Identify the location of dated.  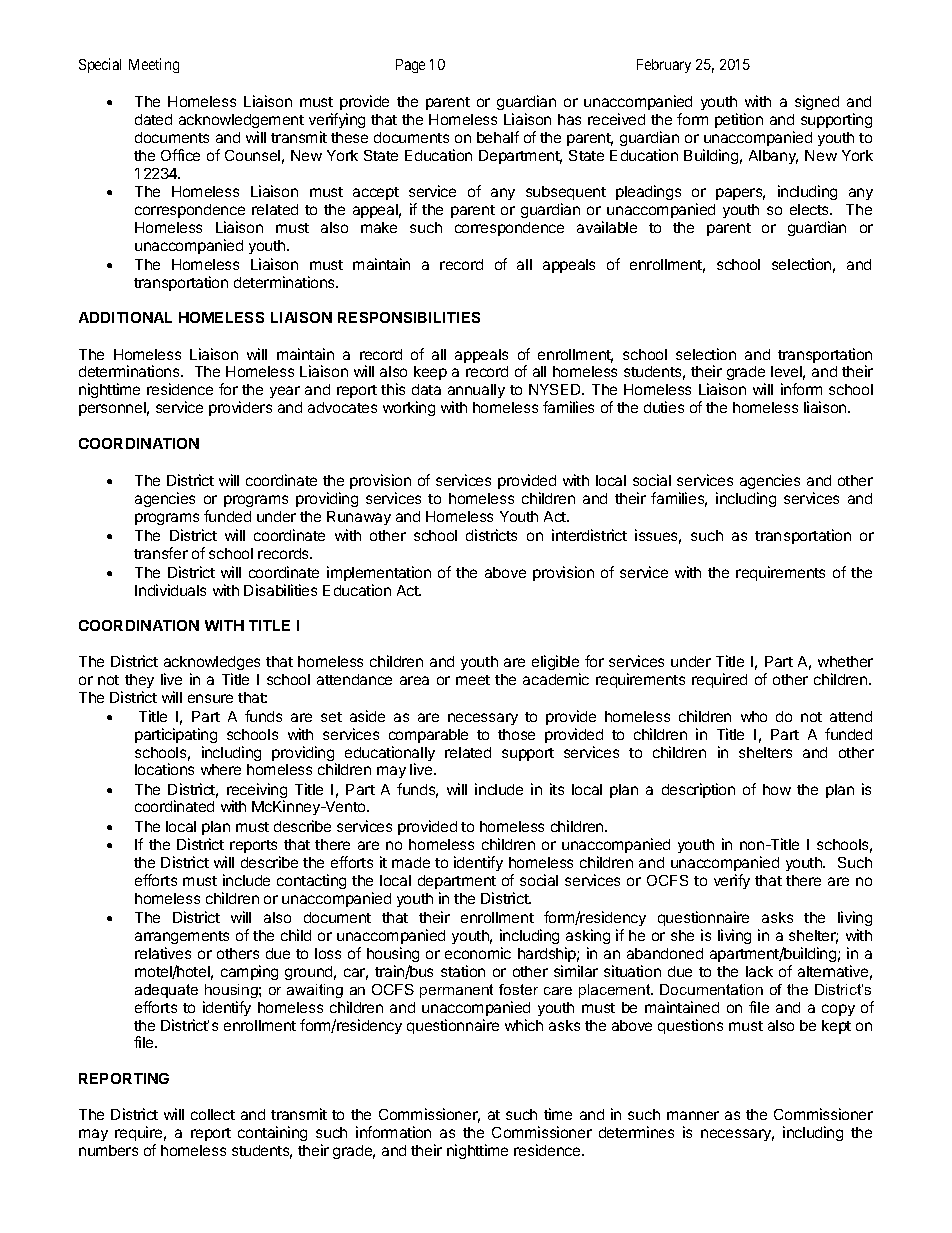
(153, 119).
